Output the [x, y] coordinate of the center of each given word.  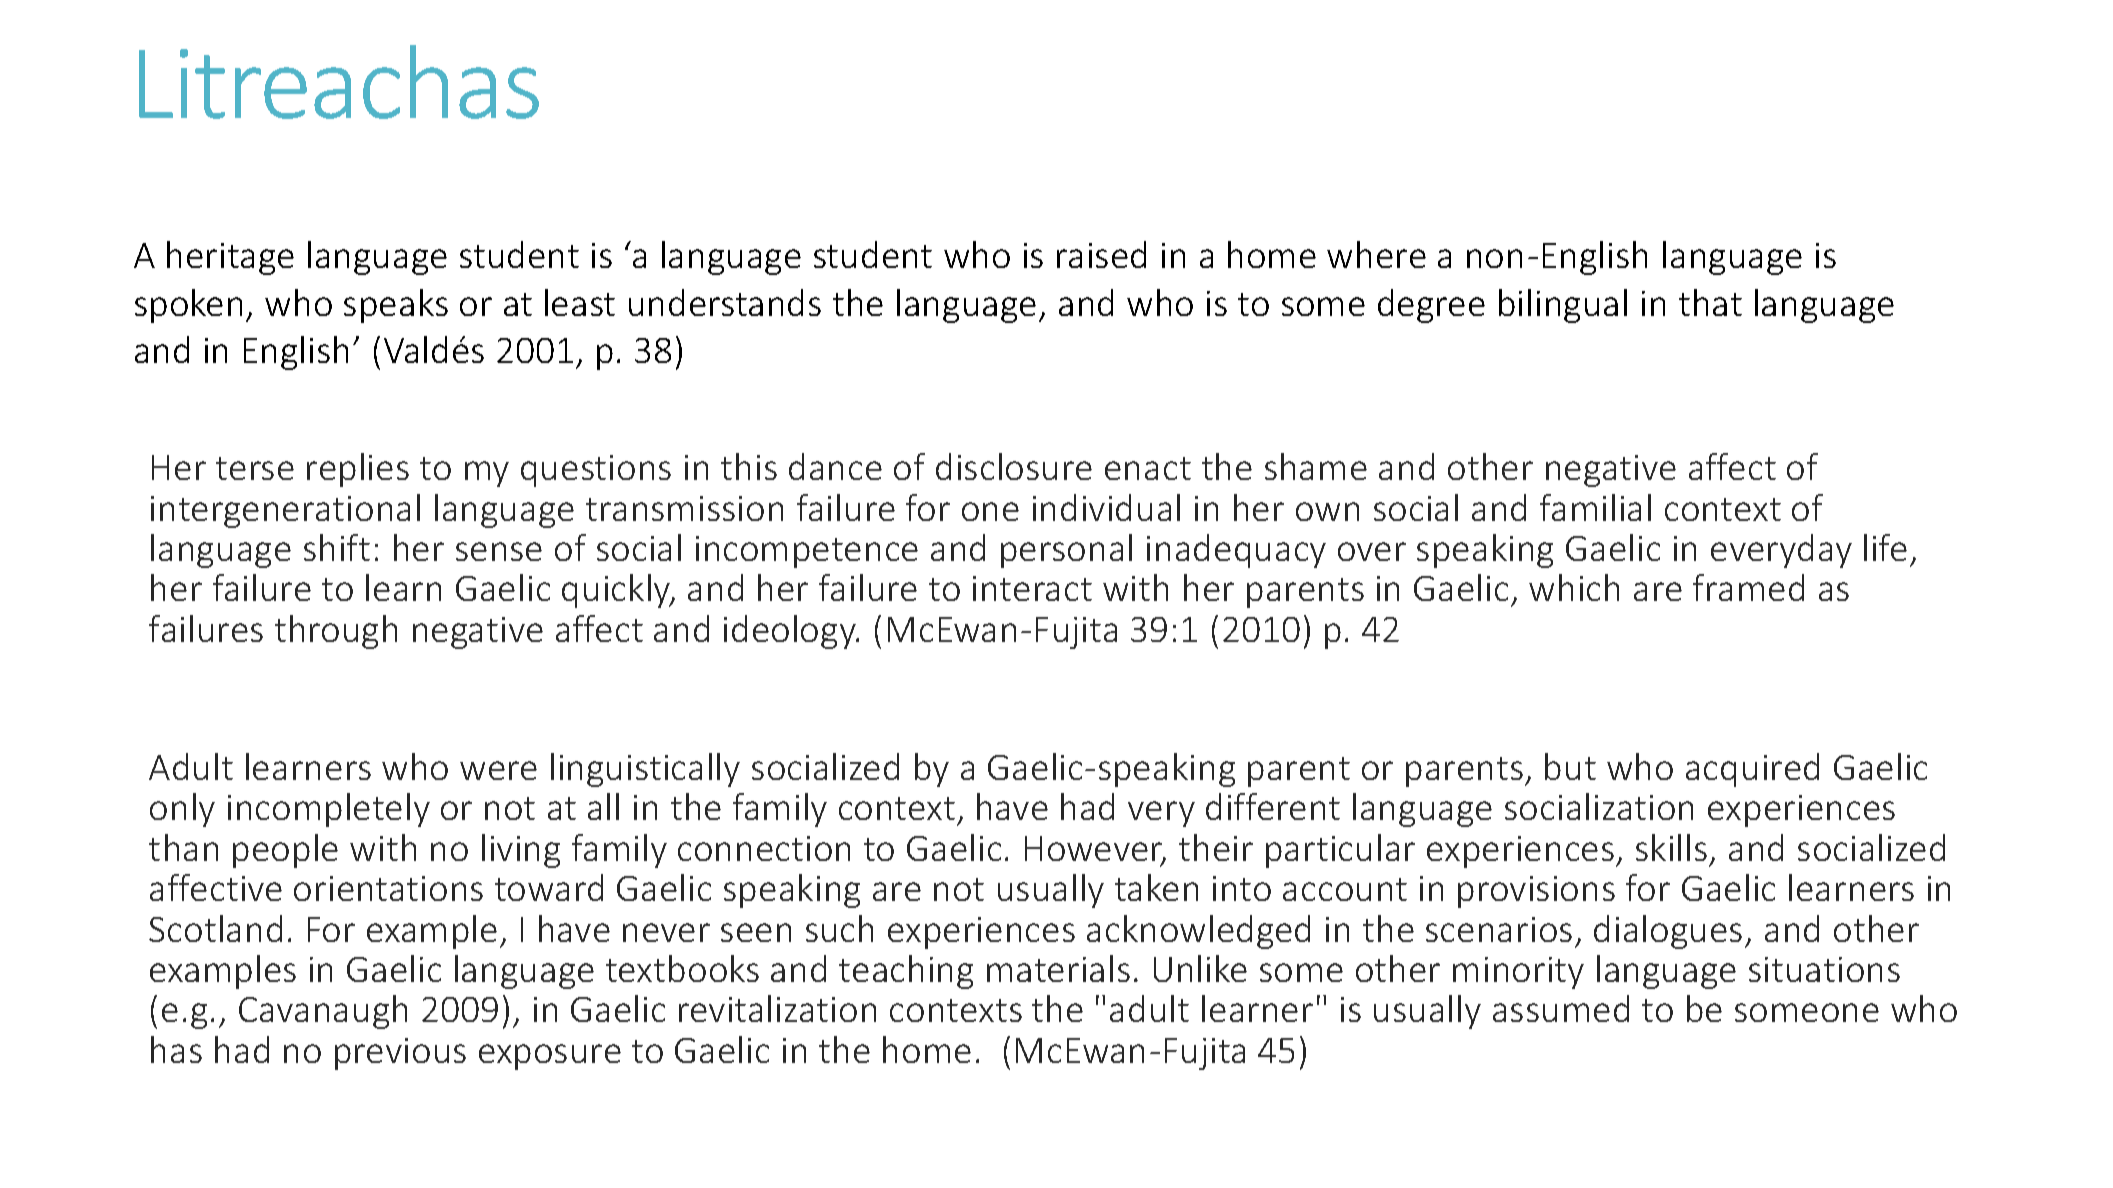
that [1710, 302]
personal [1066, 551]
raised [1101, 254]
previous [400, 1054]
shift [337, 547]
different [1273, 806]
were [498, 770]
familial [1595, 507]
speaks [396, 306]
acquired [1752, 770]
